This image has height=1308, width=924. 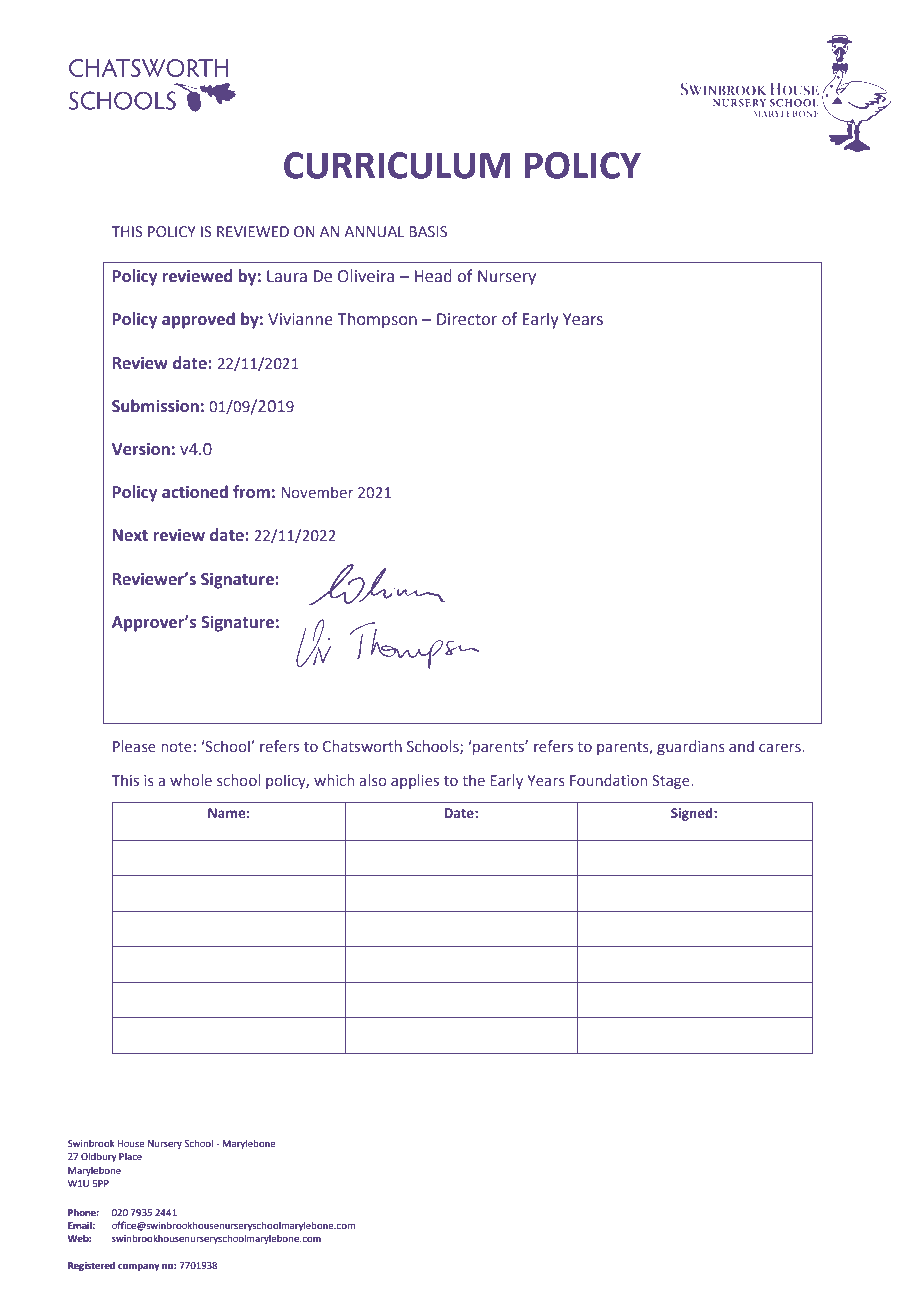 What do you see at coordinates (672, 782) in the image?
I see `Stage` at bounding box center [672, 782].
